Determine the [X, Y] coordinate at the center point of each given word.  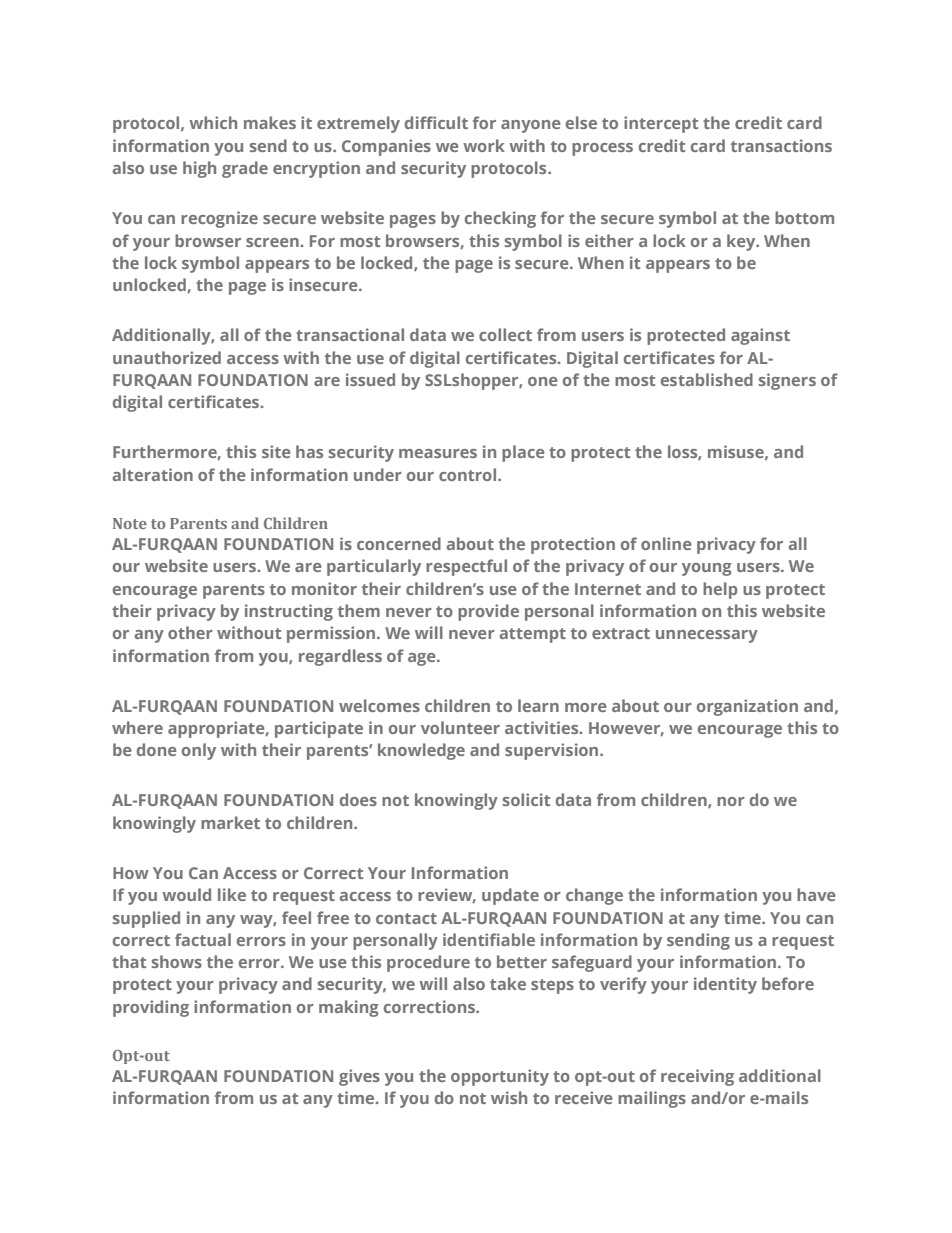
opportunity [500, 1077]
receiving [697, 1077]
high [199, 169]
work [484, 145]
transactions [781, 145]
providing [151, 1008]
